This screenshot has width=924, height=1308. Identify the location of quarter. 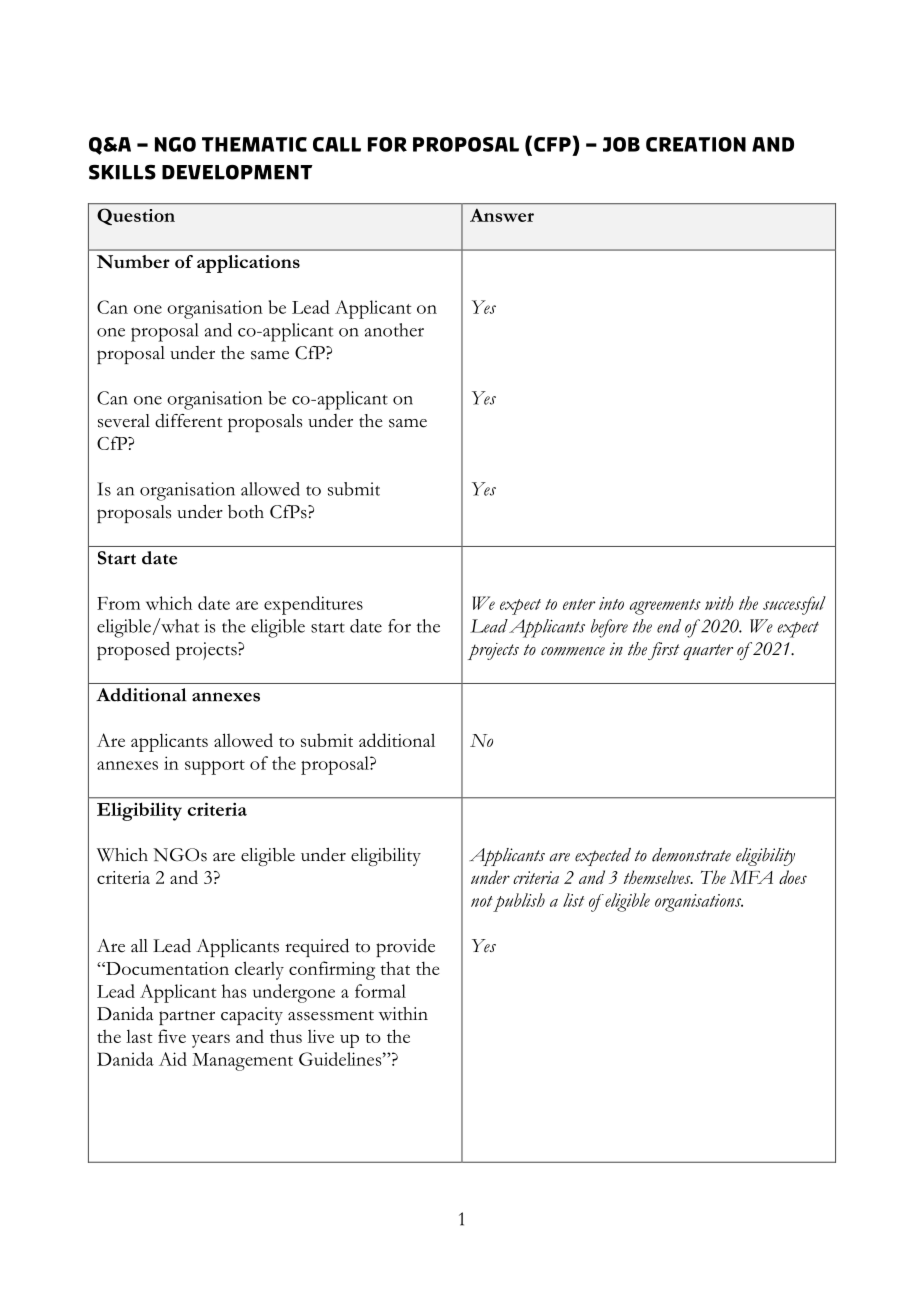
(708, 652).
